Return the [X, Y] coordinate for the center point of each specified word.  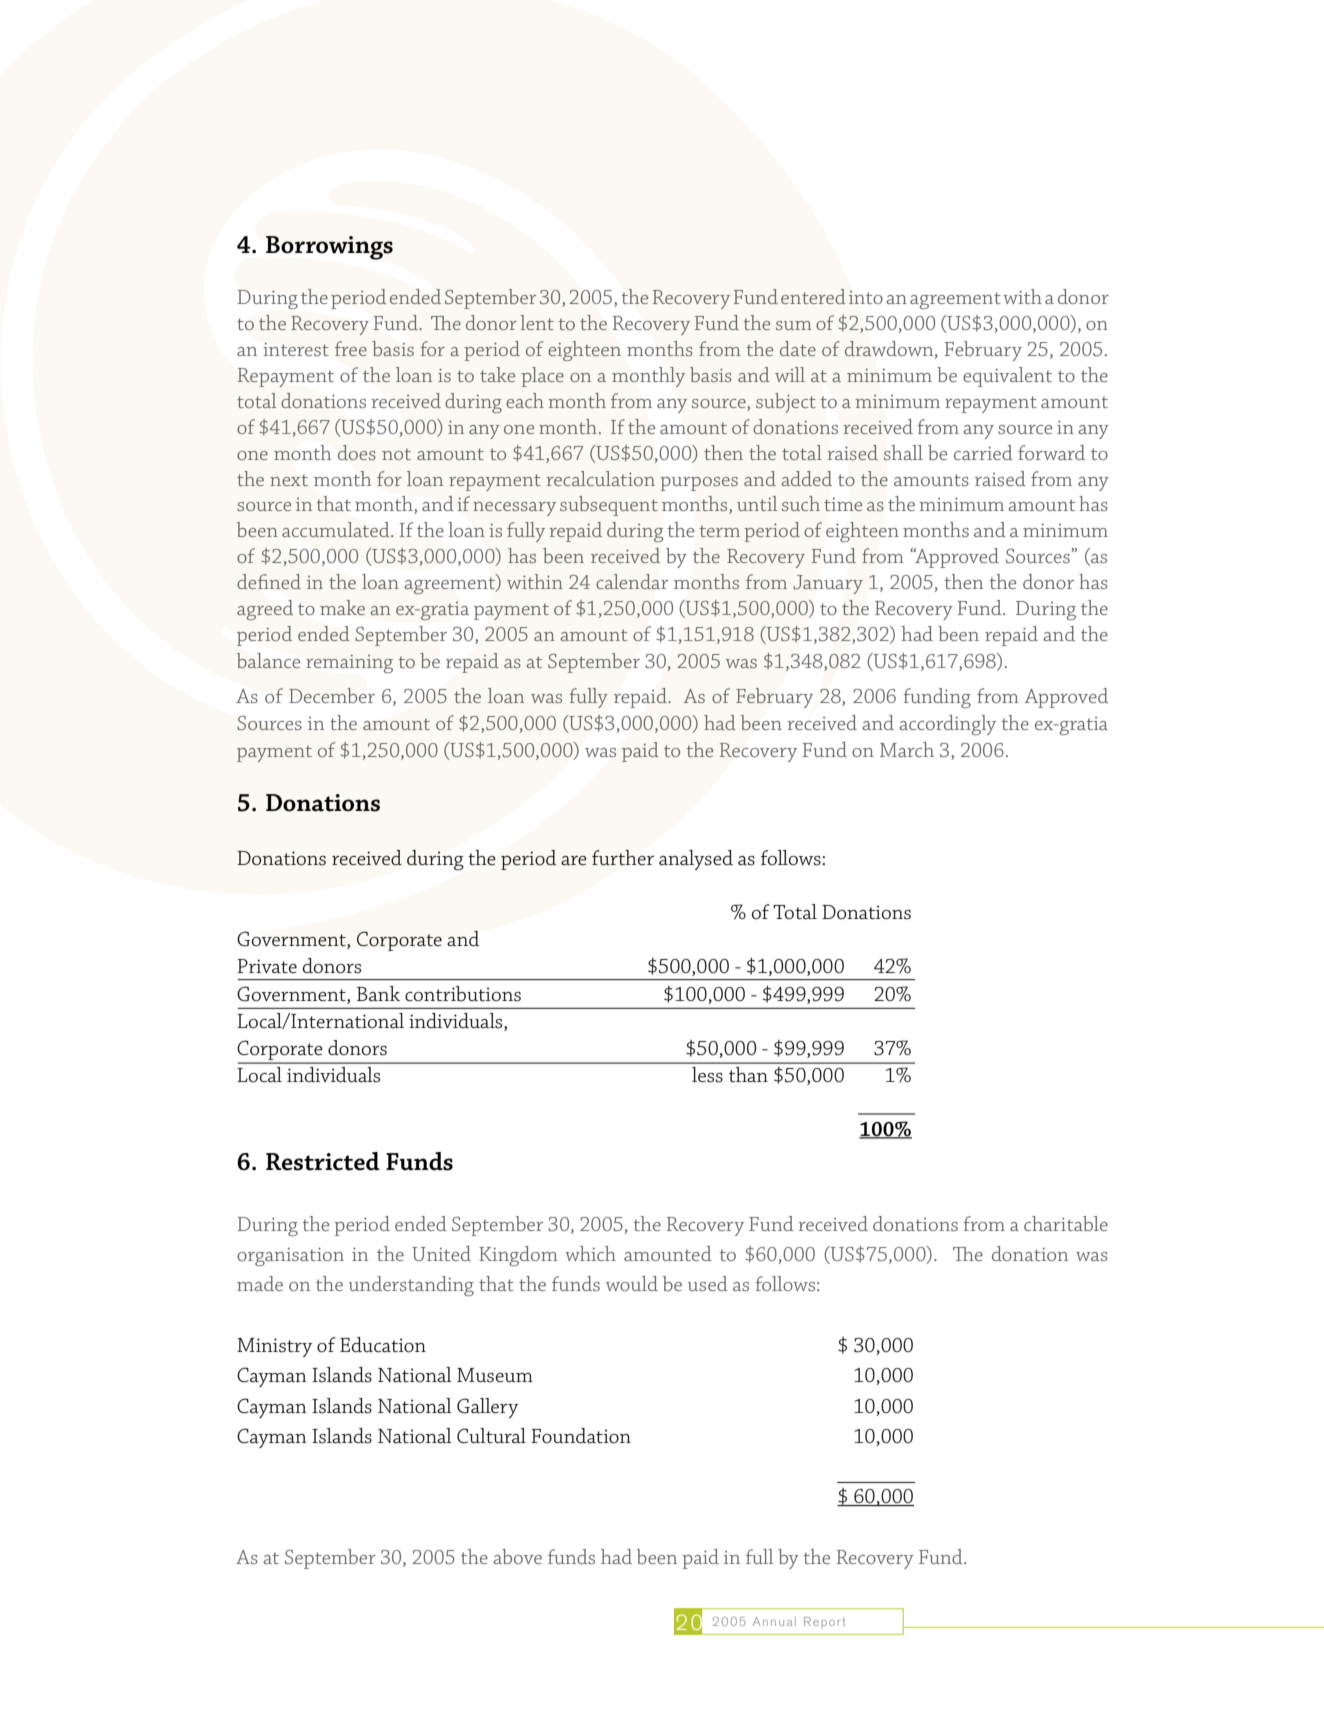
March [907, 749]
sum [793, 325]
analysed [696, 860]
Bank [378, 994]
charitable [1066, 1223]
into [866, 297]
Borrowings [329, 248]
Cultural [491, 1436]
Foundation [581, 1436]
